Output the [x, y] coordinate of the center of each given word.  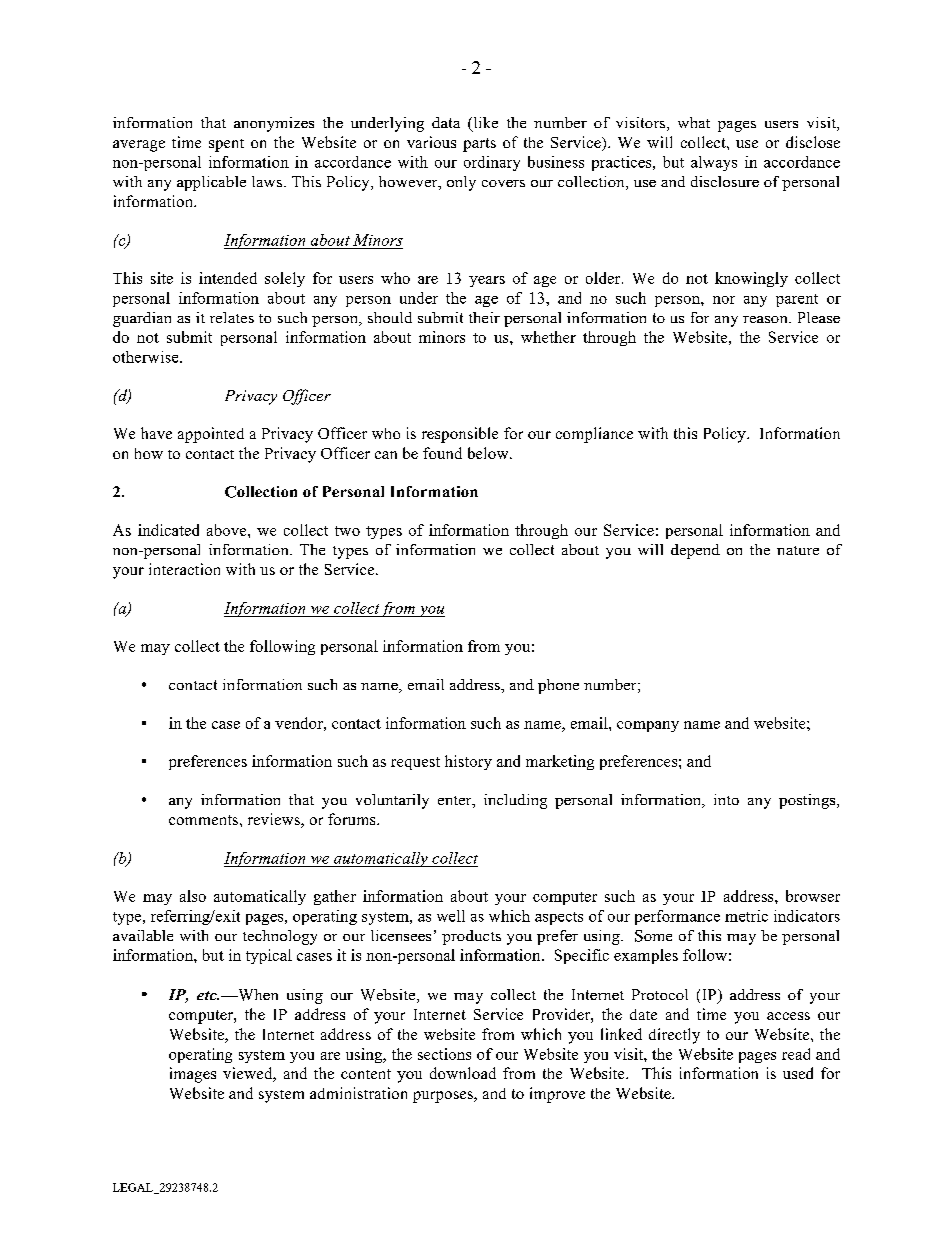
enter [456, 802]
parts [479, 145]
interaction [184, 569]
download [463, 1073]
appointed [211, 435]
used [798, 1073]
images [193, 1075]
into [726, 799]
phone [558, 686]
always [714, 163]
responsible [460, 435]
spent [226, 145]
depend [695, 551]
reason [766, 319]
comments [205, 820]
